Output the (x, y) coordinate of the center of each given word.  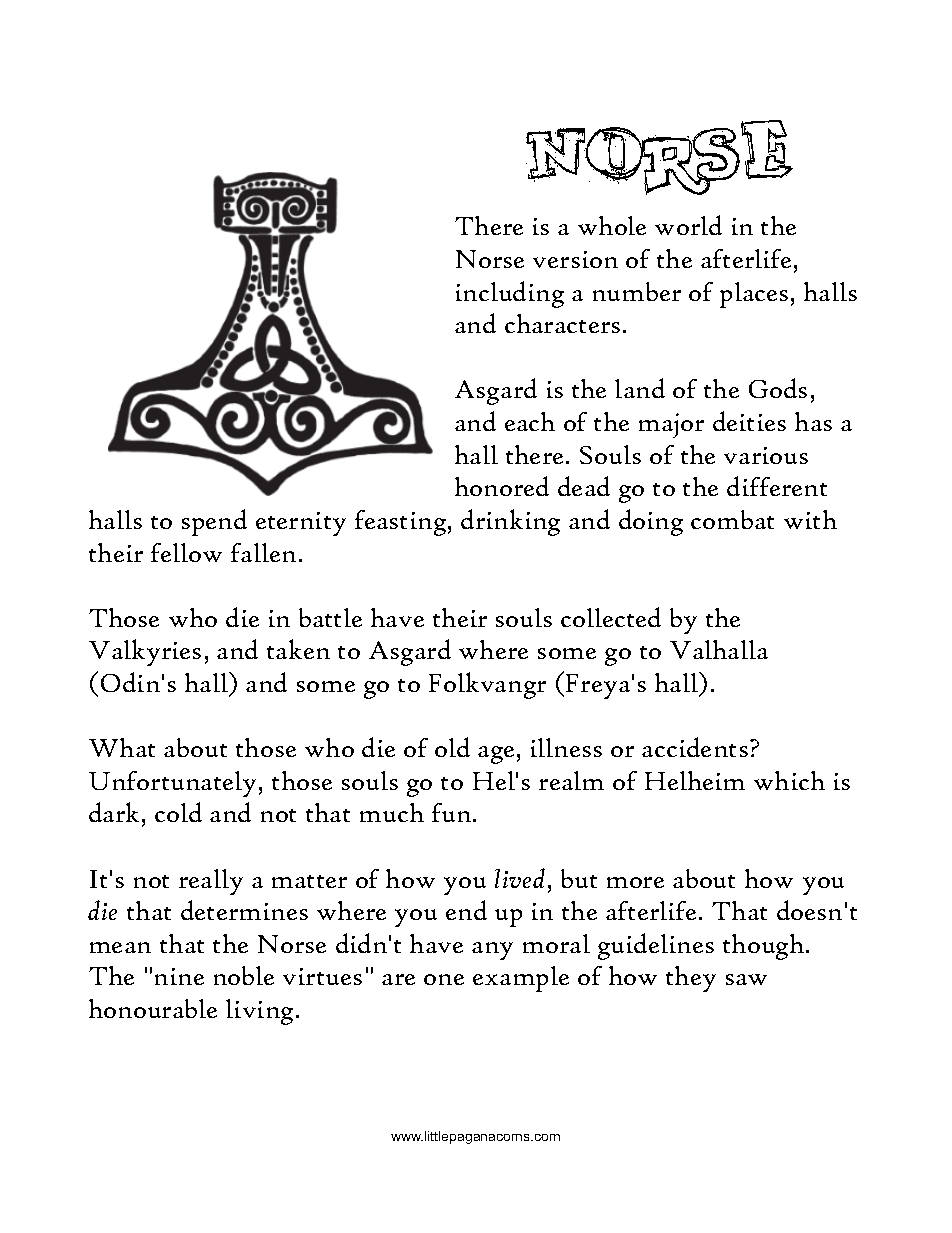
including (510, 294)
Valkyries (145, 652)
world (688, 225)
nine (179, 976)
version (575, 259)
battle (330, 617)
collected (611, 617)
